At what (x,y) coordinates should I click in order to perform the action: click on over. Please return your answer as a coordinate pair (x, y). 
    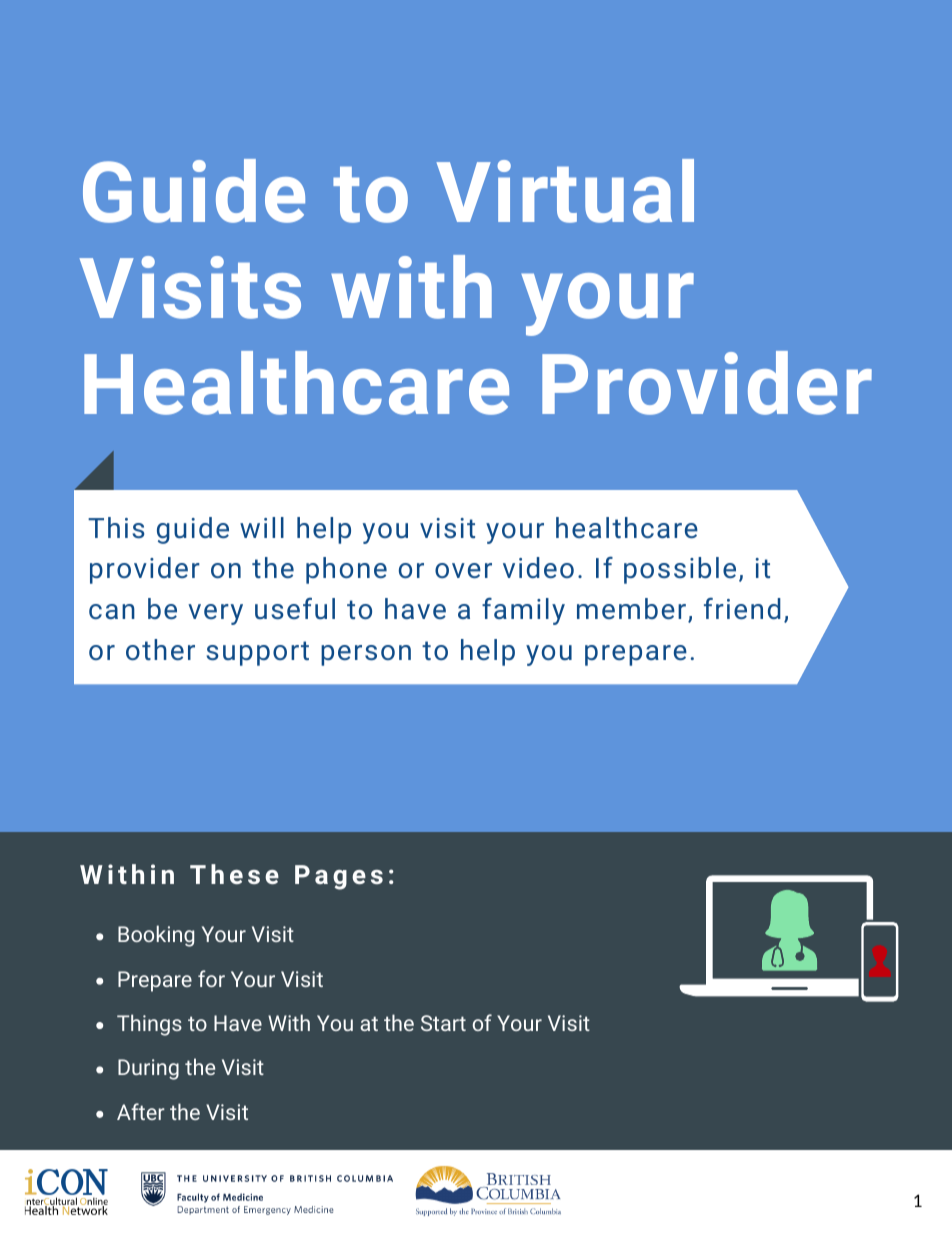
    Looking at the image, I should click on (463, 570).
